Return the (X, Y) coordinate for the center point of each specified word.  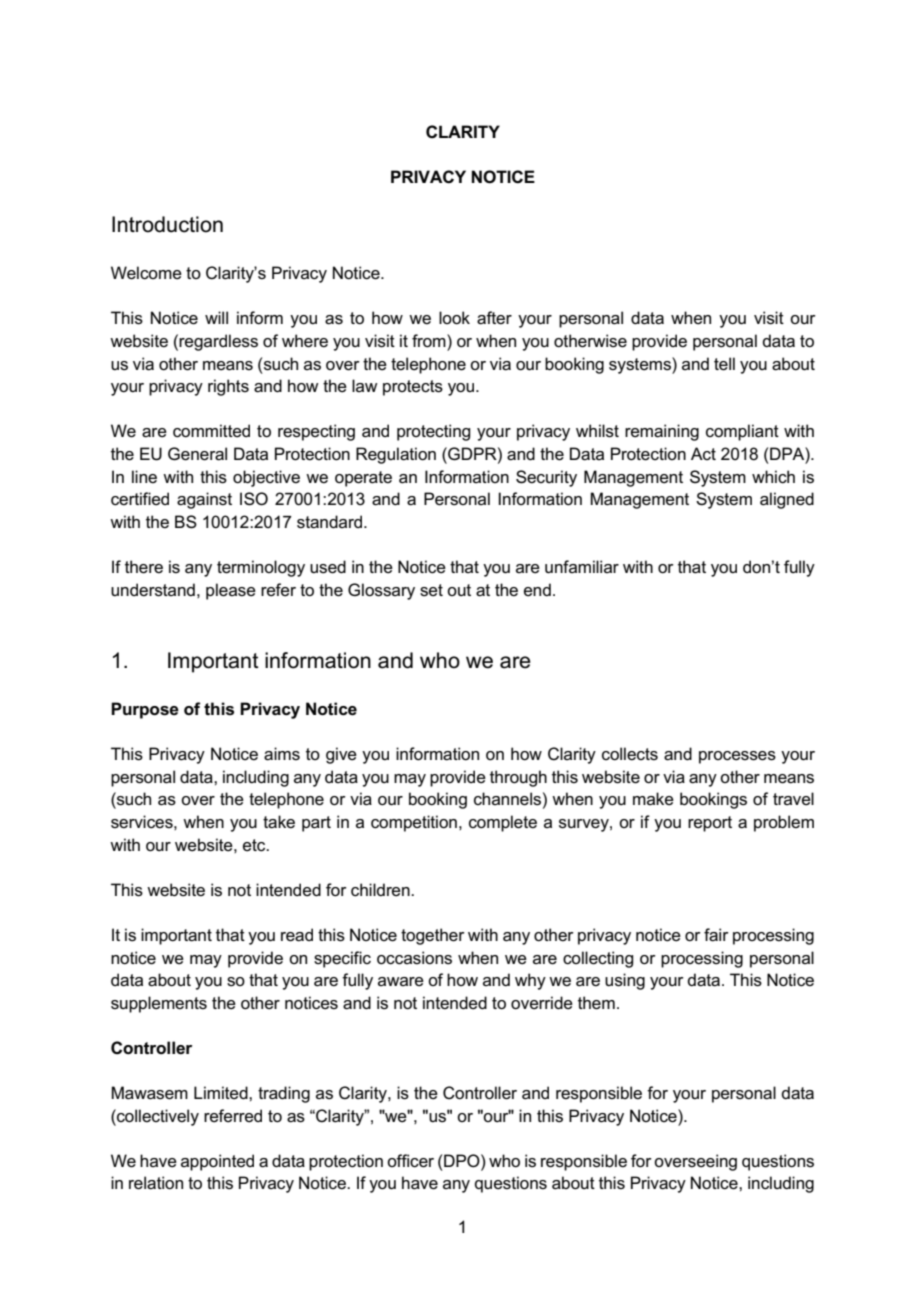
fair (716, 935)
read (297, 935)
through (518, 778)
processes (737, 757)
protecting (433, 432)
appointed (217, 1162)
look (454, 318)
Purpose (145, 710)
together (433, 936)
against (204, 500)
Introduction (167, 224)
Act (703, 453)
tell (724, 364)
